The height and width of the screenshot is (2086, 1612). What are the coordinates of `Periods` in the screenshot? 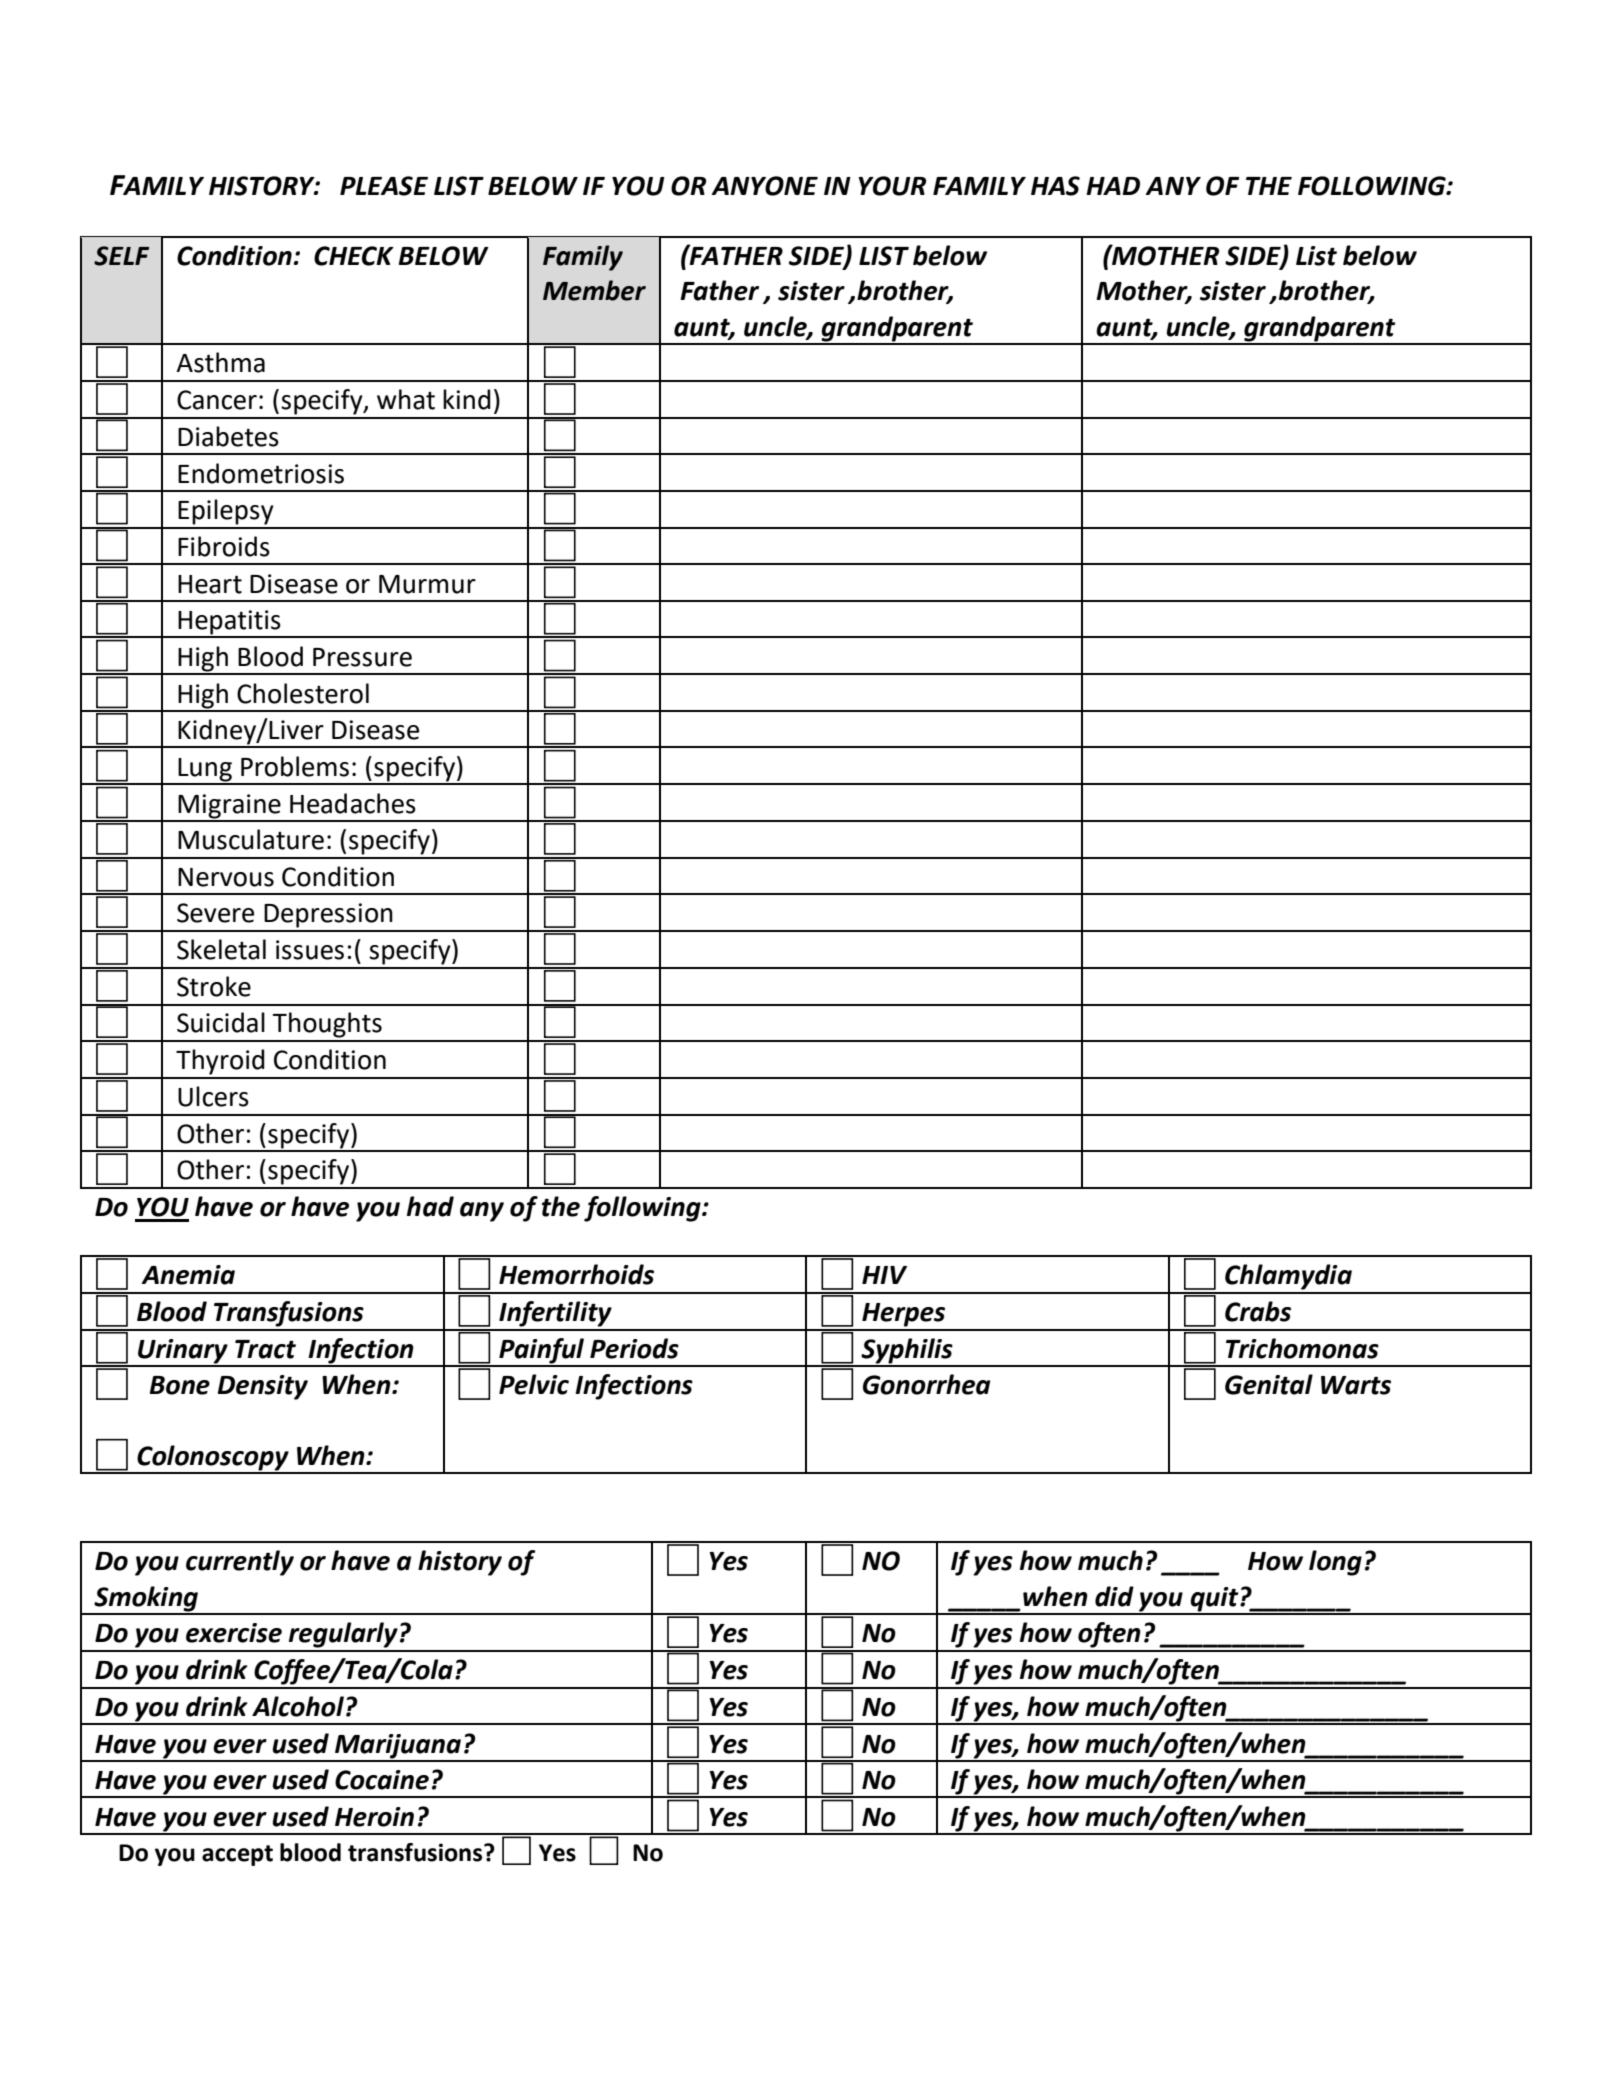 It's located at (634, 1348).
